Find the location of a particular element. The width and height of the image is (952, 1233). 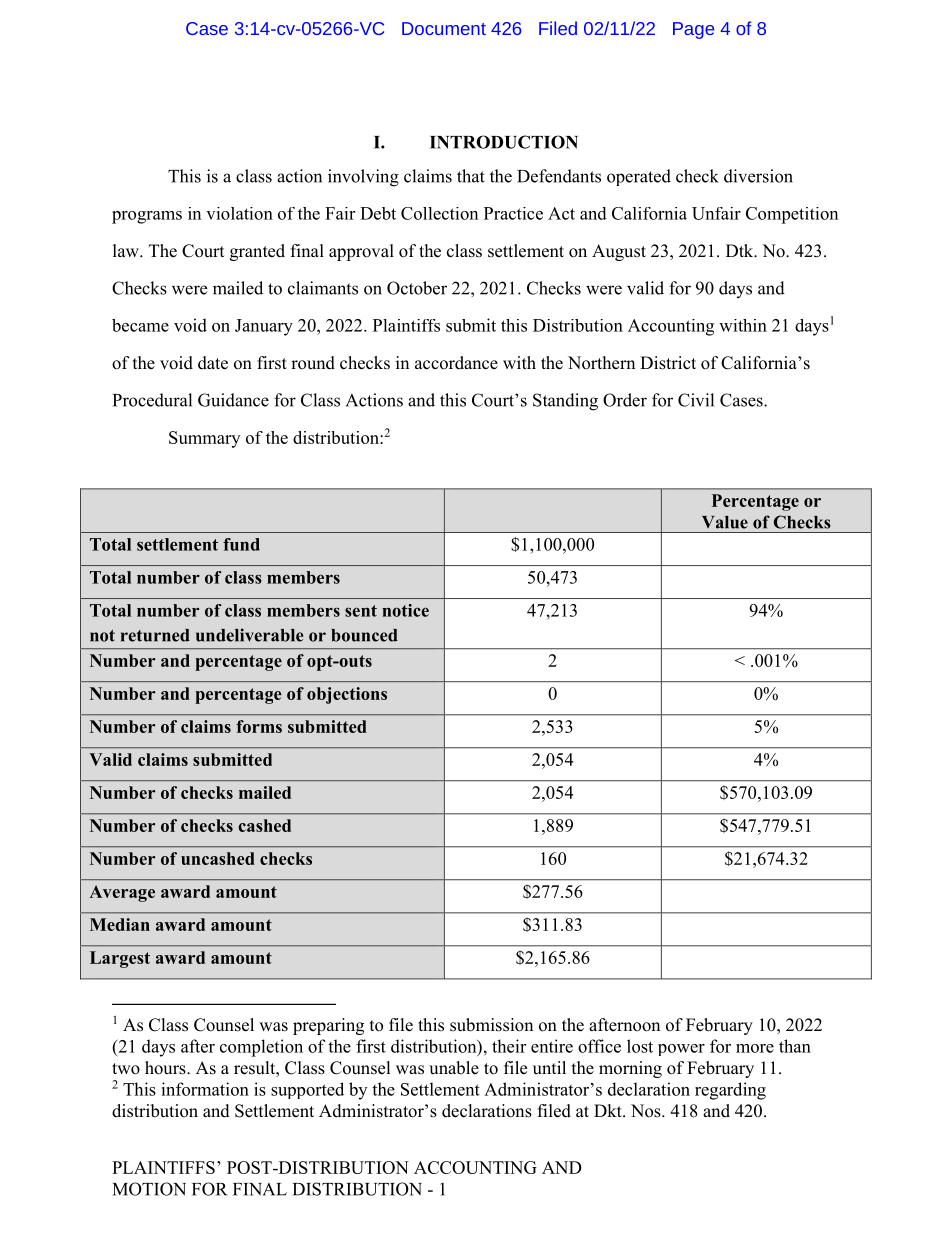

Document is located at coordinates (444, 28).
